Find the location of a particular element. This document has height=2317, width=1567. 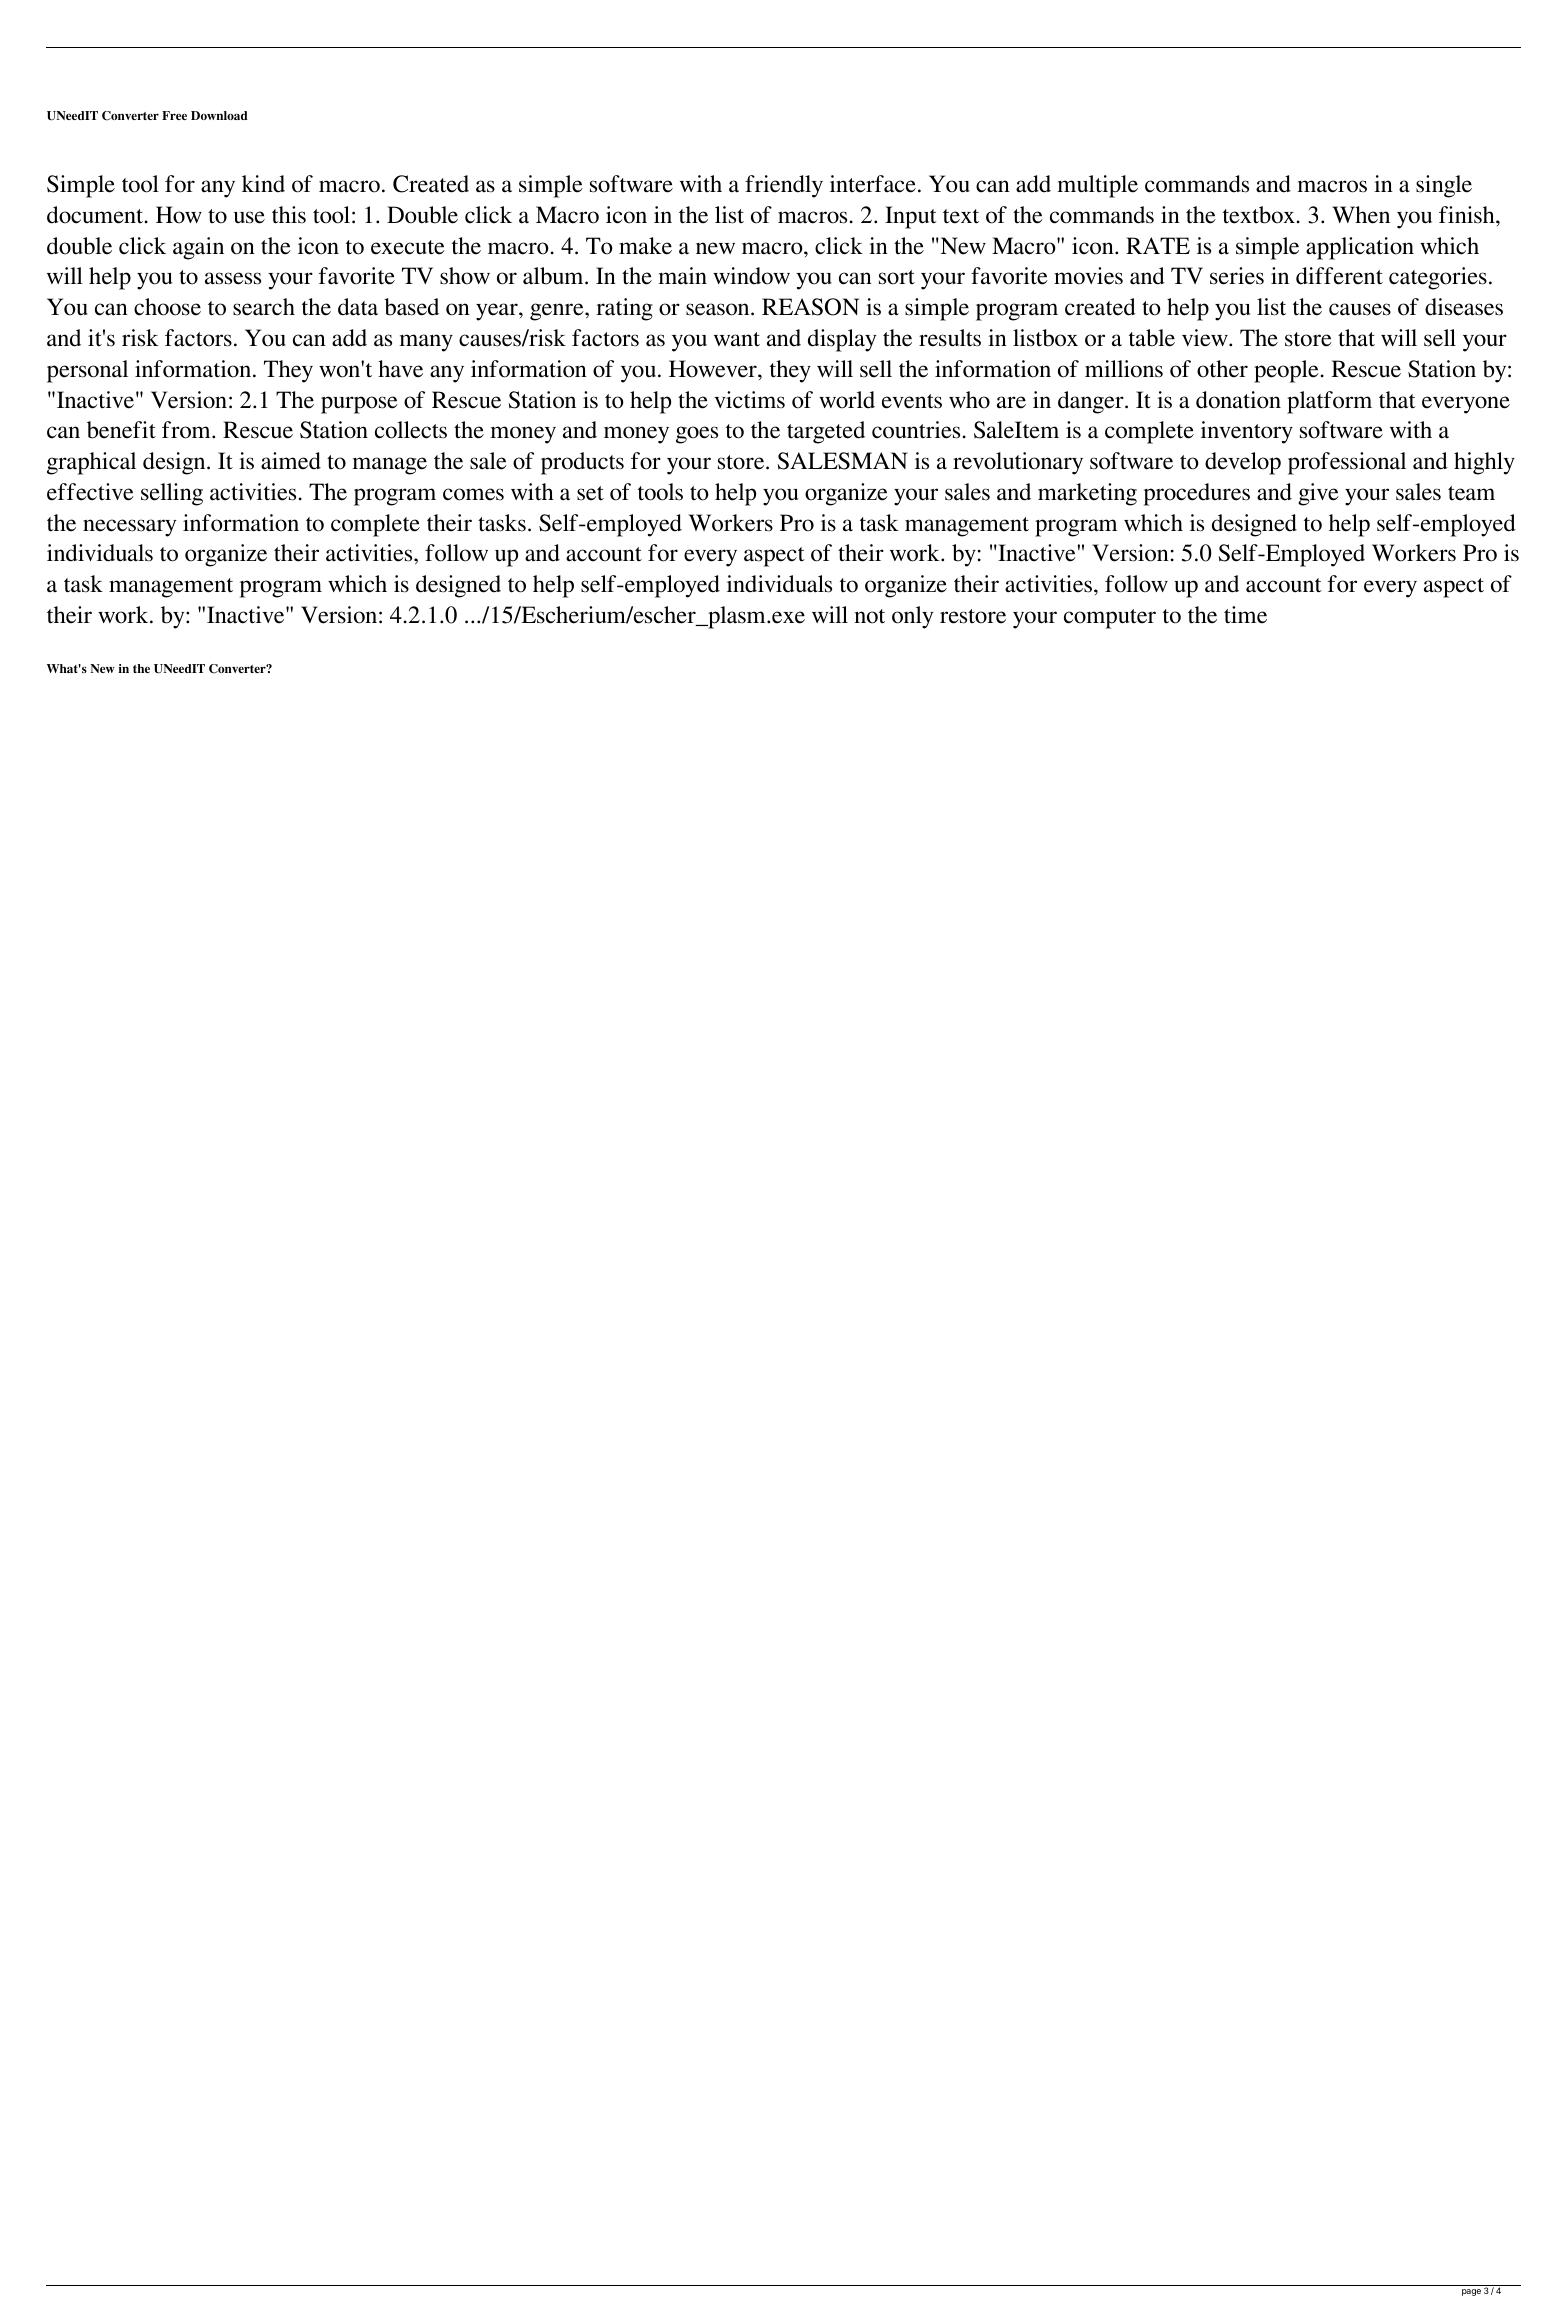

computer is located at coordinates (1110, 619).
